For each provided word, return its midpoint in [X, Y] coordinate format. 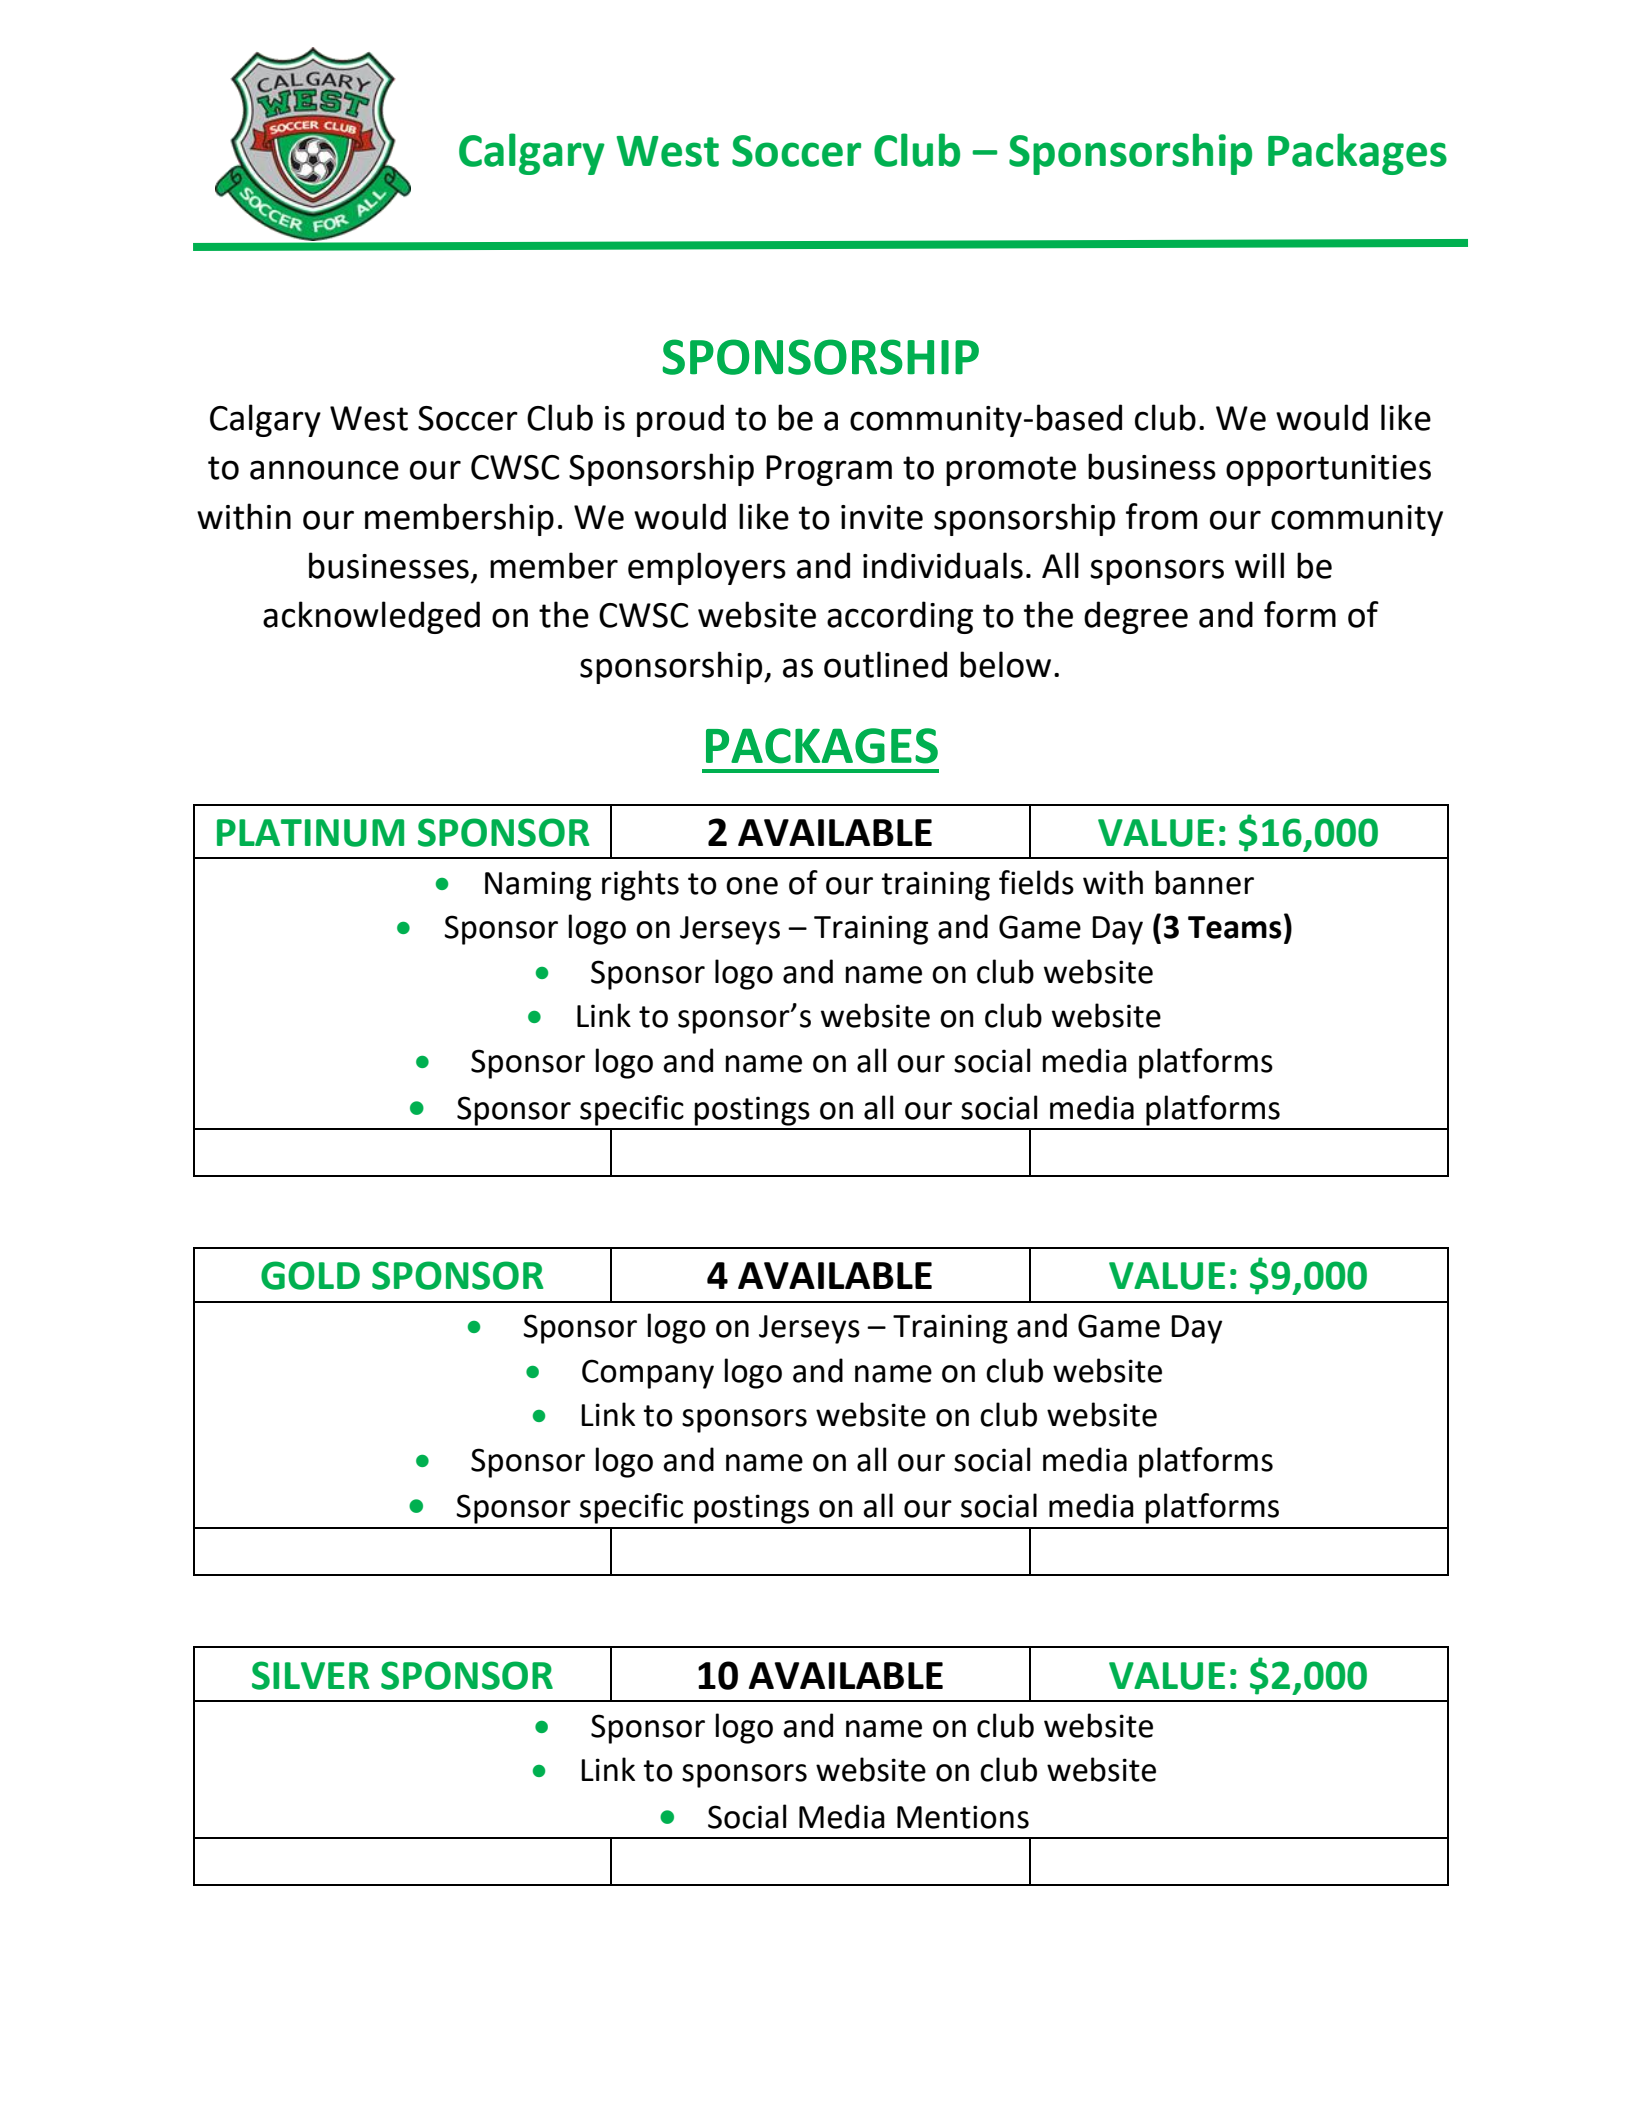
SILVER [311, 1675]
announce [324, 470]
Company [648, 1374]
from [1161, 516]
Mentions [963, 1817]
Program [829, 470]
